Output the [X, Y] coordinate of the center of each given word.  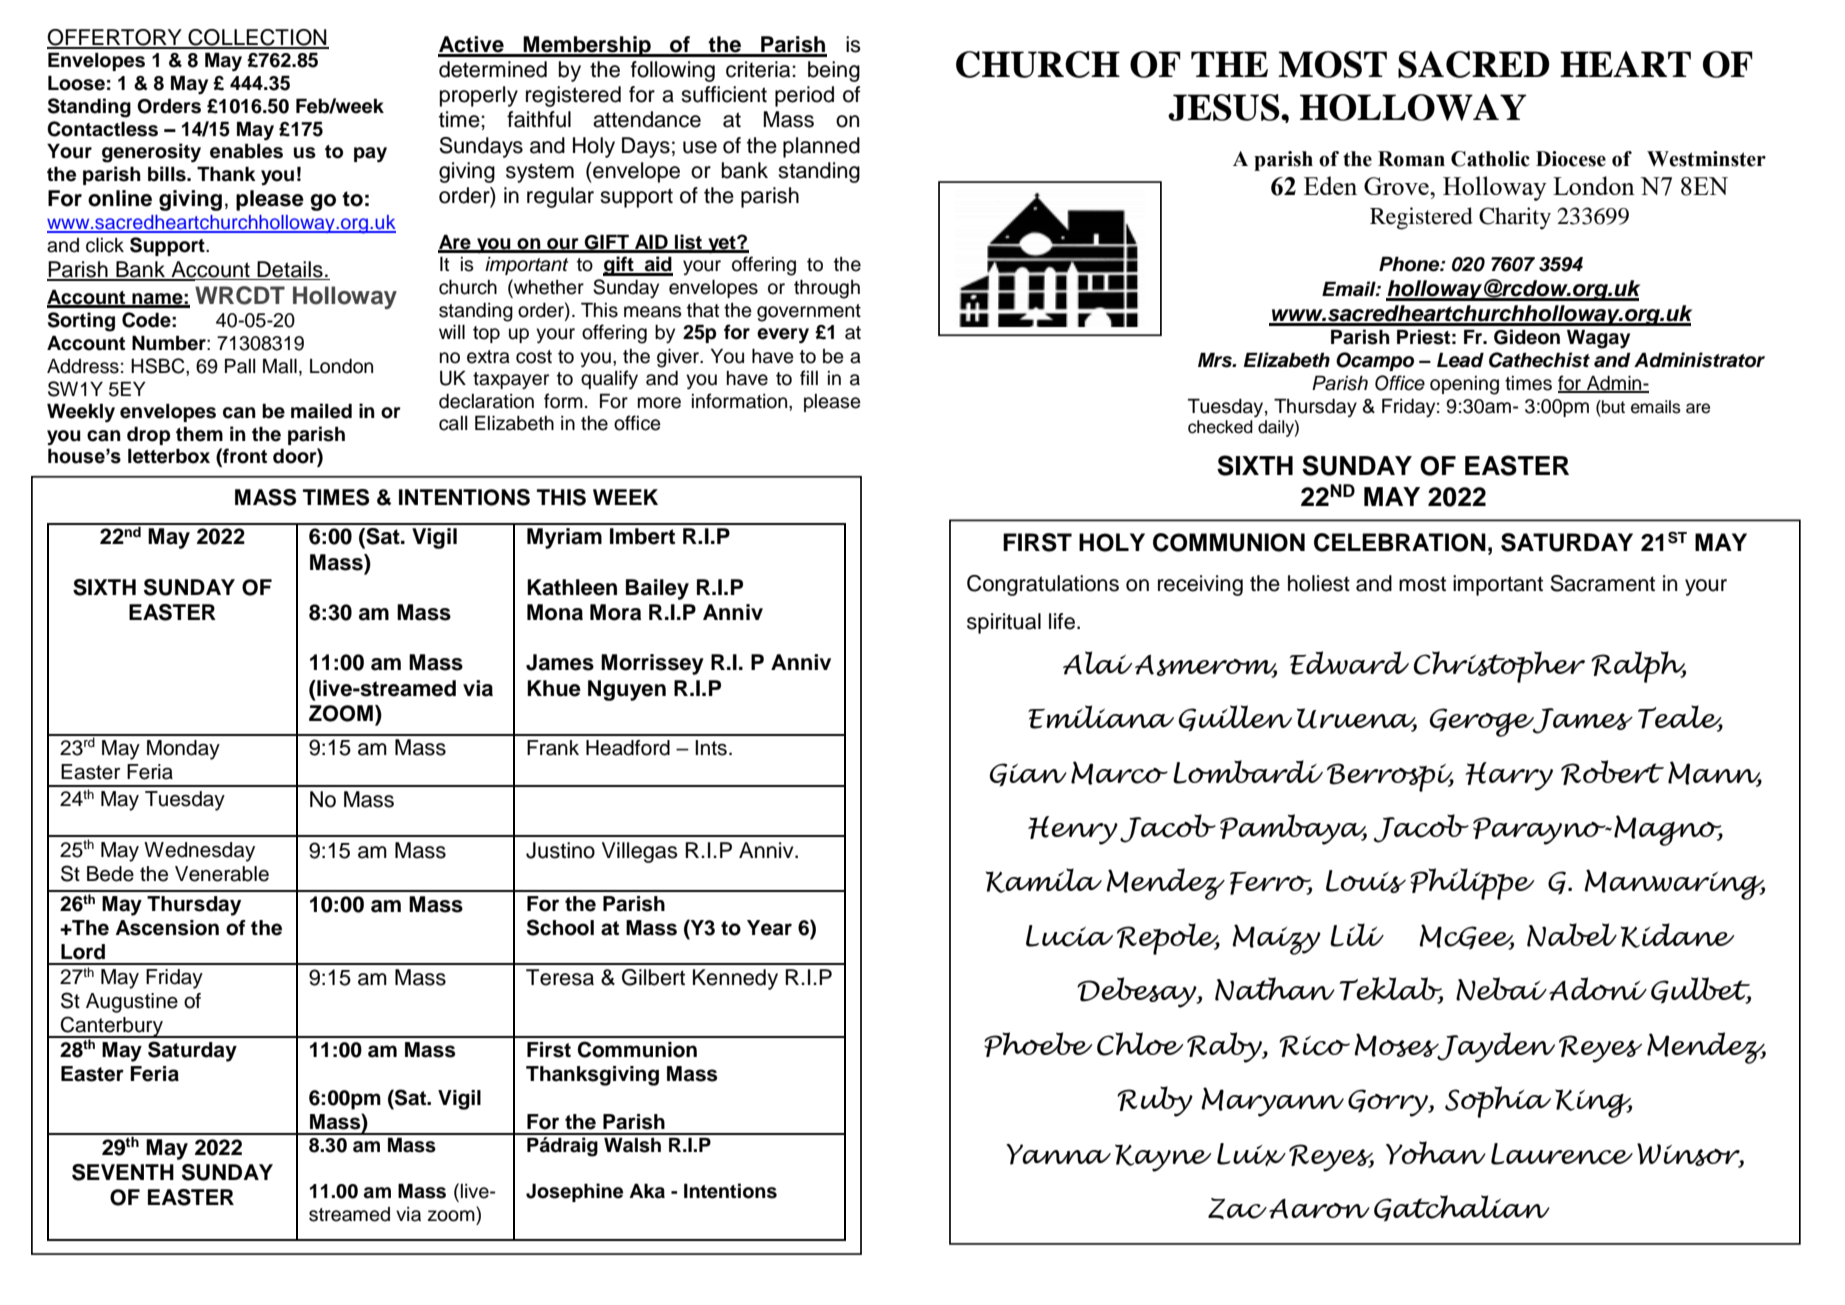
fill [809, 377]
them [199, 434]
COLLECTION [257, 38]
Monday [183, 750]
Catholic [1490, 159]
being [834, 71]
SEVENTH [123, 1172]
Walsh [632, 1145]
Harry [1509, 776]
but [1612, 407]
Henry [1073, 830]
